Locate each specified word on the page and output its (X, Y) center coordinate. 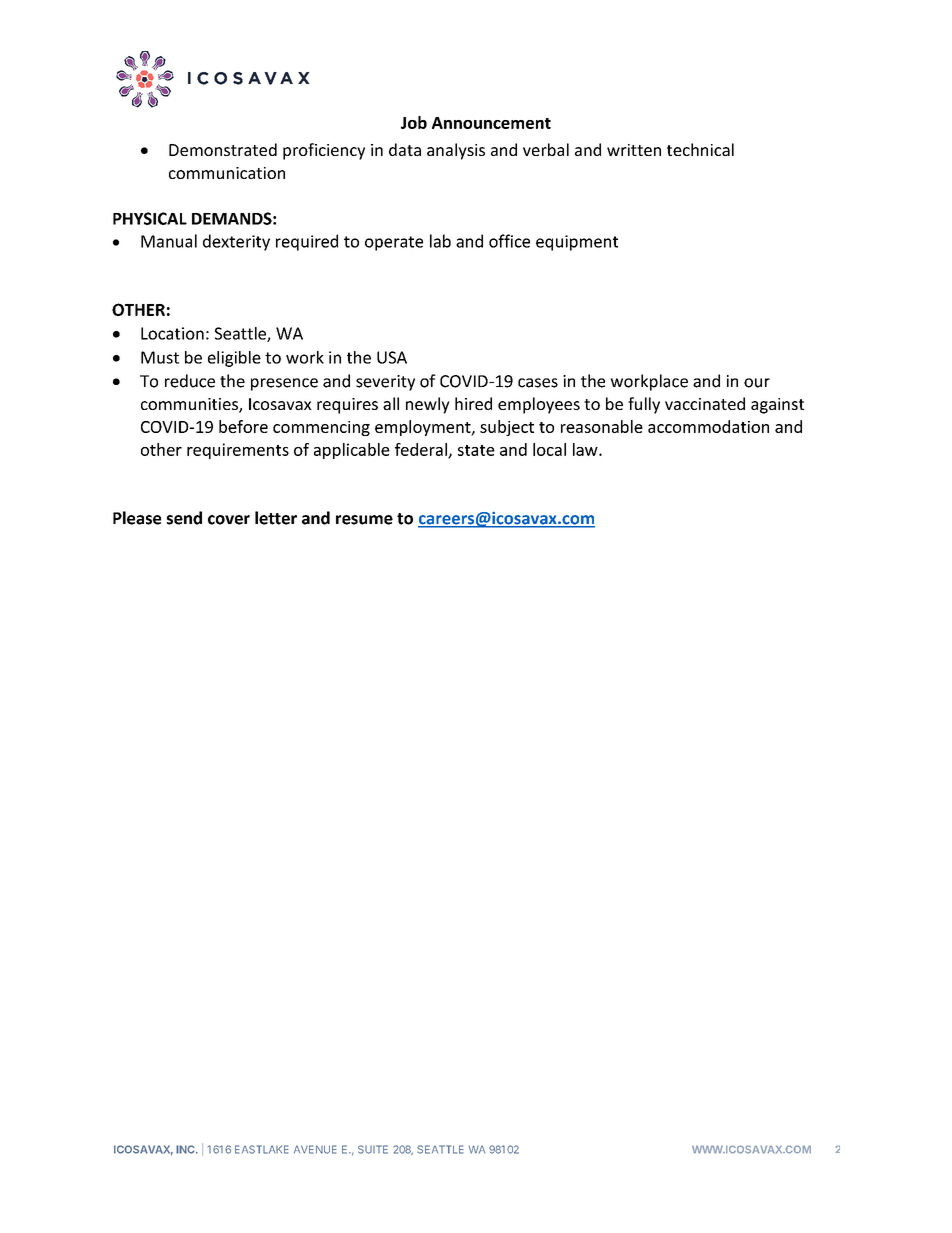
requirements (238, 451)
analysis (456, 151)
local (549, 449)
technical (700, 149)
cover (229, 520)
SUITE (373, 1149)
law (586, 449)
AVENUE (315, 1149)
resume (364, 520)
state (476, 450)
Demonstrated (223, 149)
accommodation (708, 426)
